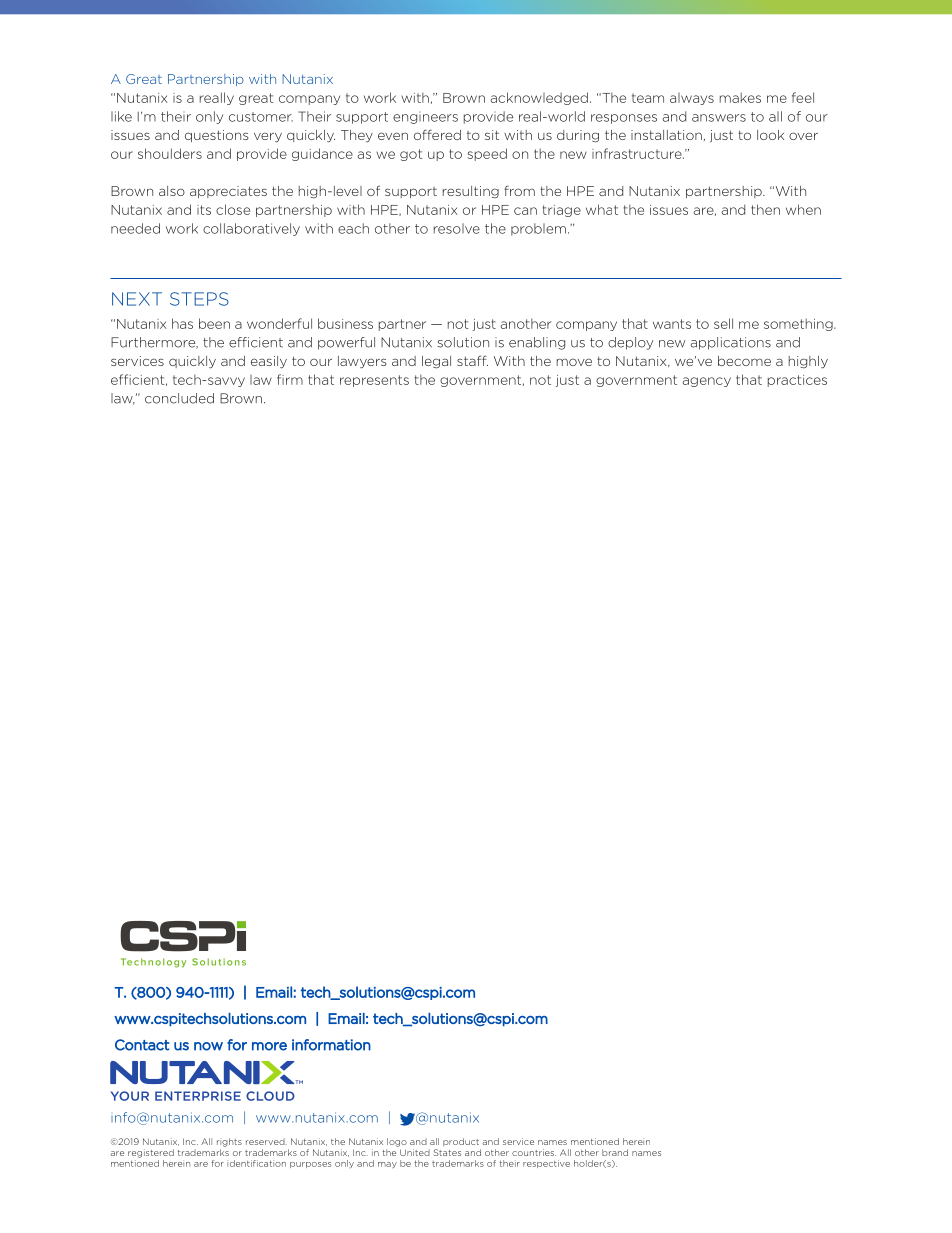  Describe the element at coordinates (217, 136) in the document. I see `questions` at that location.
